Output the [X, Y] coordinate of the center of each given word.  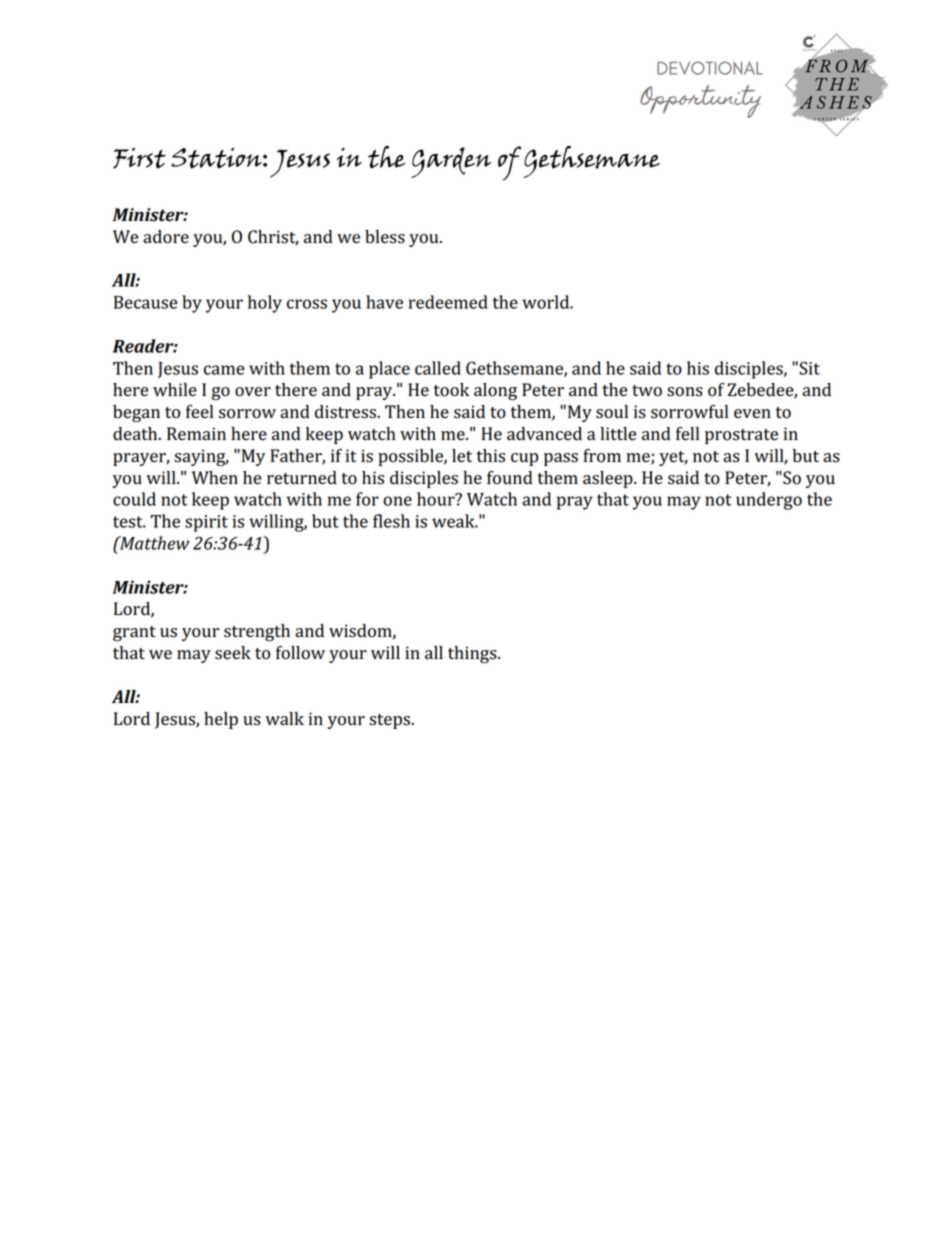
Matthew [153, 543]
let [462, 456]
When [215, 478]
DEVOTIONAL [710, 68]
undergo [769, 501]
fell [687, 434]
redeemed [448, 302]
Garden [451, 162]
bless [385, 237]
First [139, 158]
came [224, 370]
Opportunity [700, 101]
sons [685, 392]
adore [166, 237]
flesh [391, 521]
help [221, 720]
